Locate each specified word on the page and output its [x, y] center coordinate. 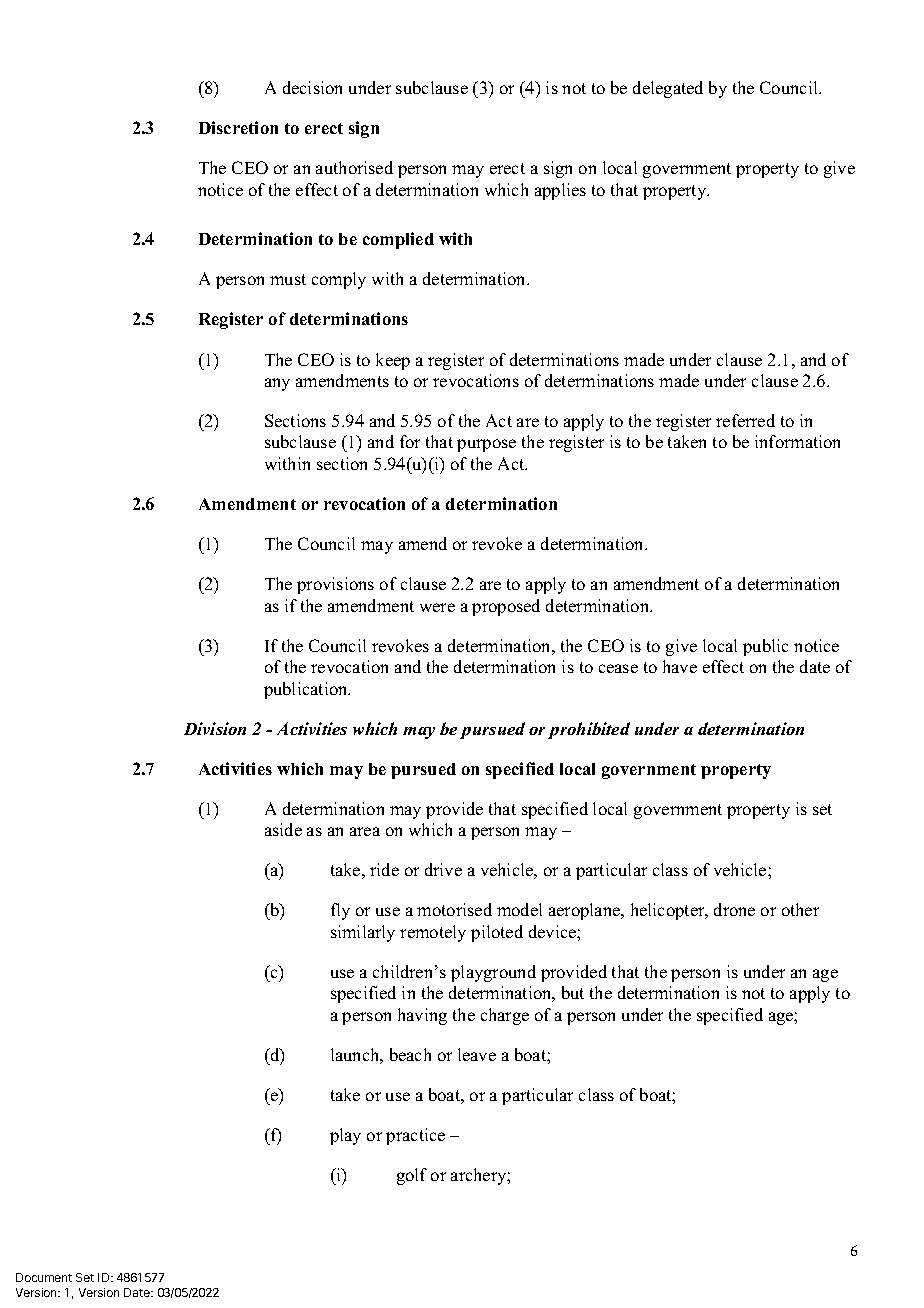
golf [412, 1176]
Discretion [238, 127]
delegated [668, 89]
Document [44, 1277]
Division [215, 728]
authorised [354, 167]
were [437, 607]
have [680, 666]
